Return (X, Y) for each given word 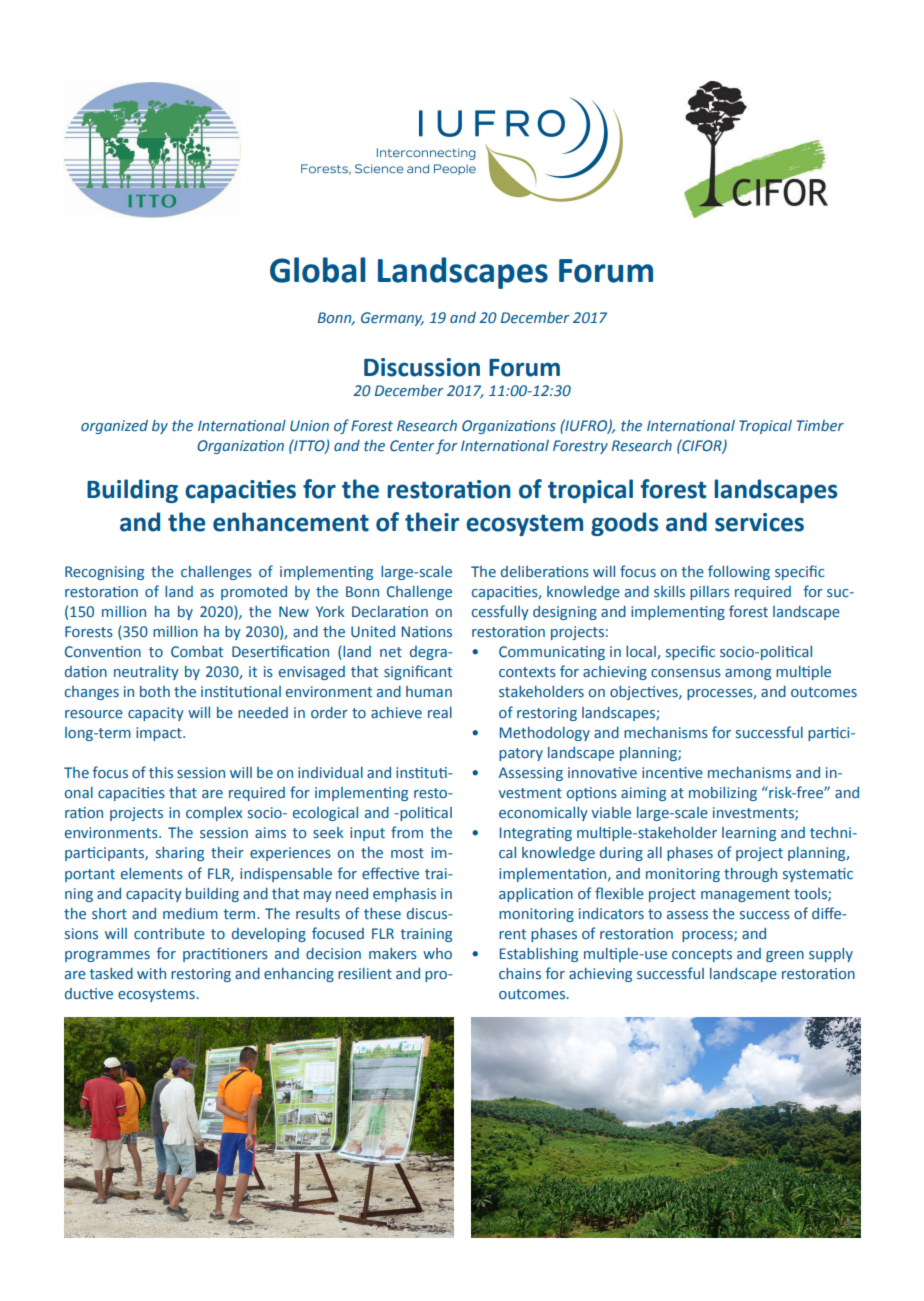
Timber (820, 425)
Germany (392, 319)
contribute (169, 933)
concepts (702, 955)
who (437, 953)
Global (317, 270)
